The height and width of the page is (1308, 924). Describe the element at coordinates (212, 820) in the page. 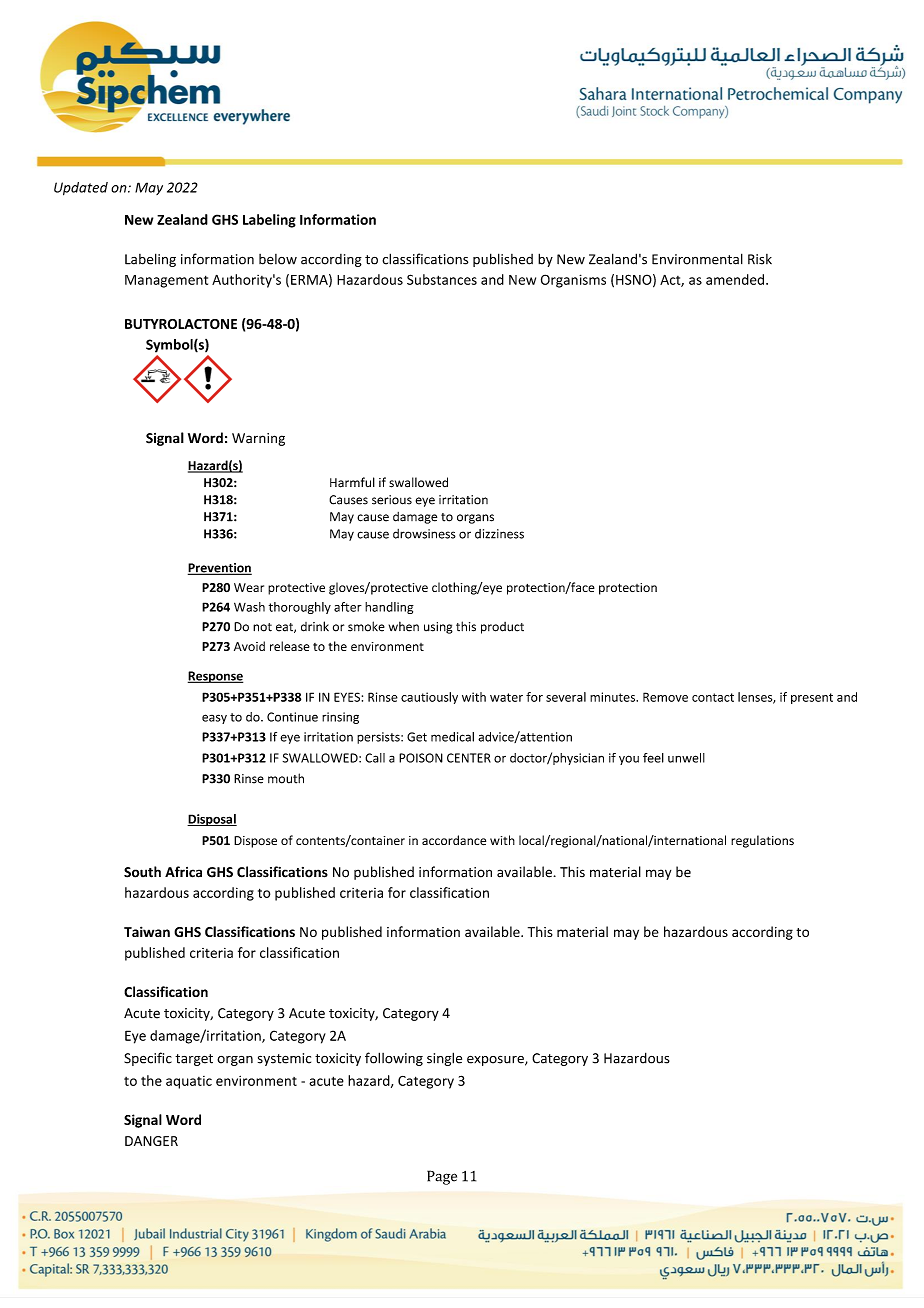

I see `Disposal` at that location.
